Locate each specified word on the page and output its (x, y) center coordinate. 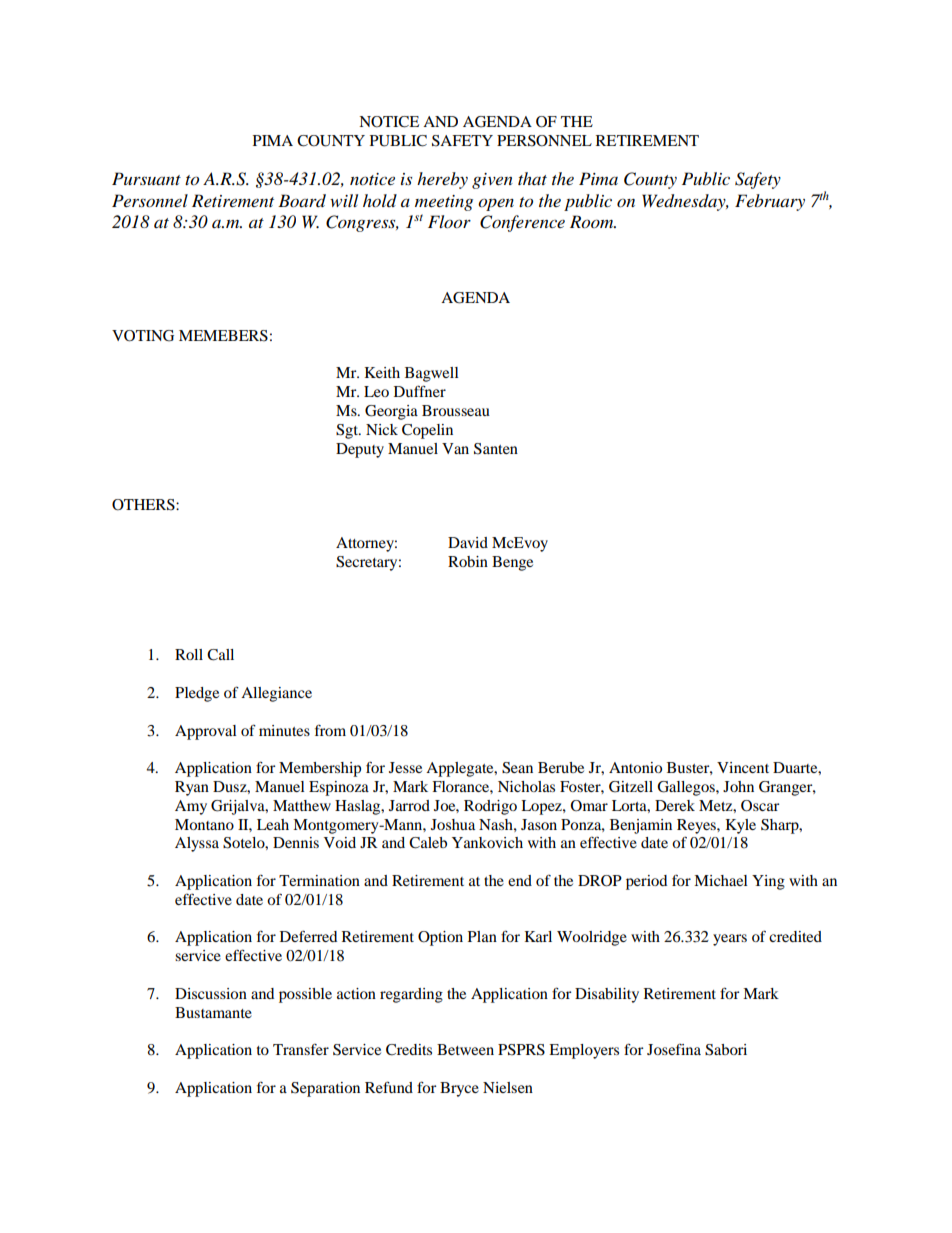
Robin (468, 561)
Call (220, 655)
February (770, 202)
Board (302, 201)
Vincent (743, 767)
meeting (444, 203)
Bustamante (213, 1012)
